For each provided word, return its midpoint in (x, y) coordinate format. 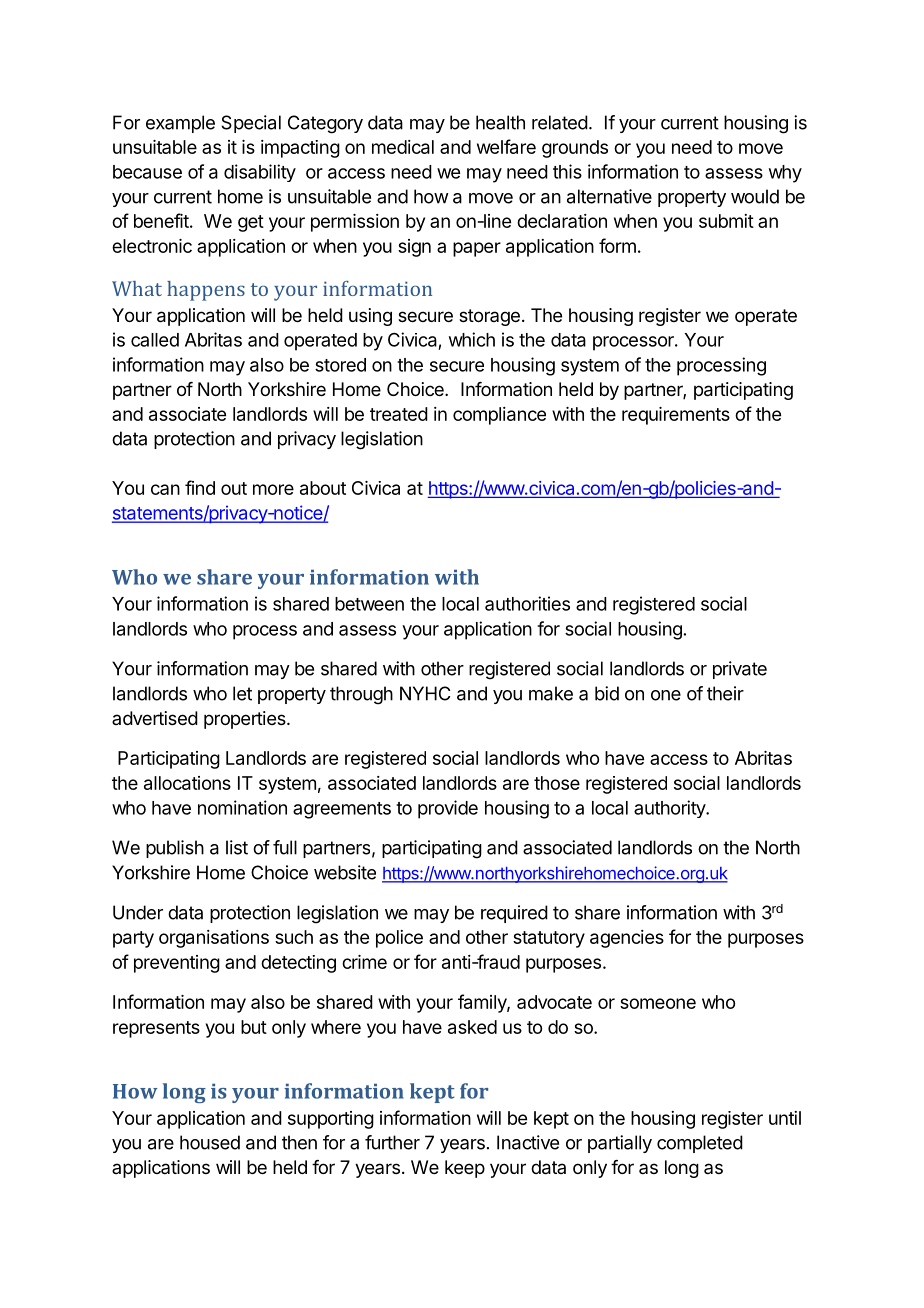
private (740, 670)
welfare (506, 146)
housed (210, 1142)
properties (246, 720)
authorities (527, 603)
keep (465, 1169)
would (755, 196)
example (180, 124)
